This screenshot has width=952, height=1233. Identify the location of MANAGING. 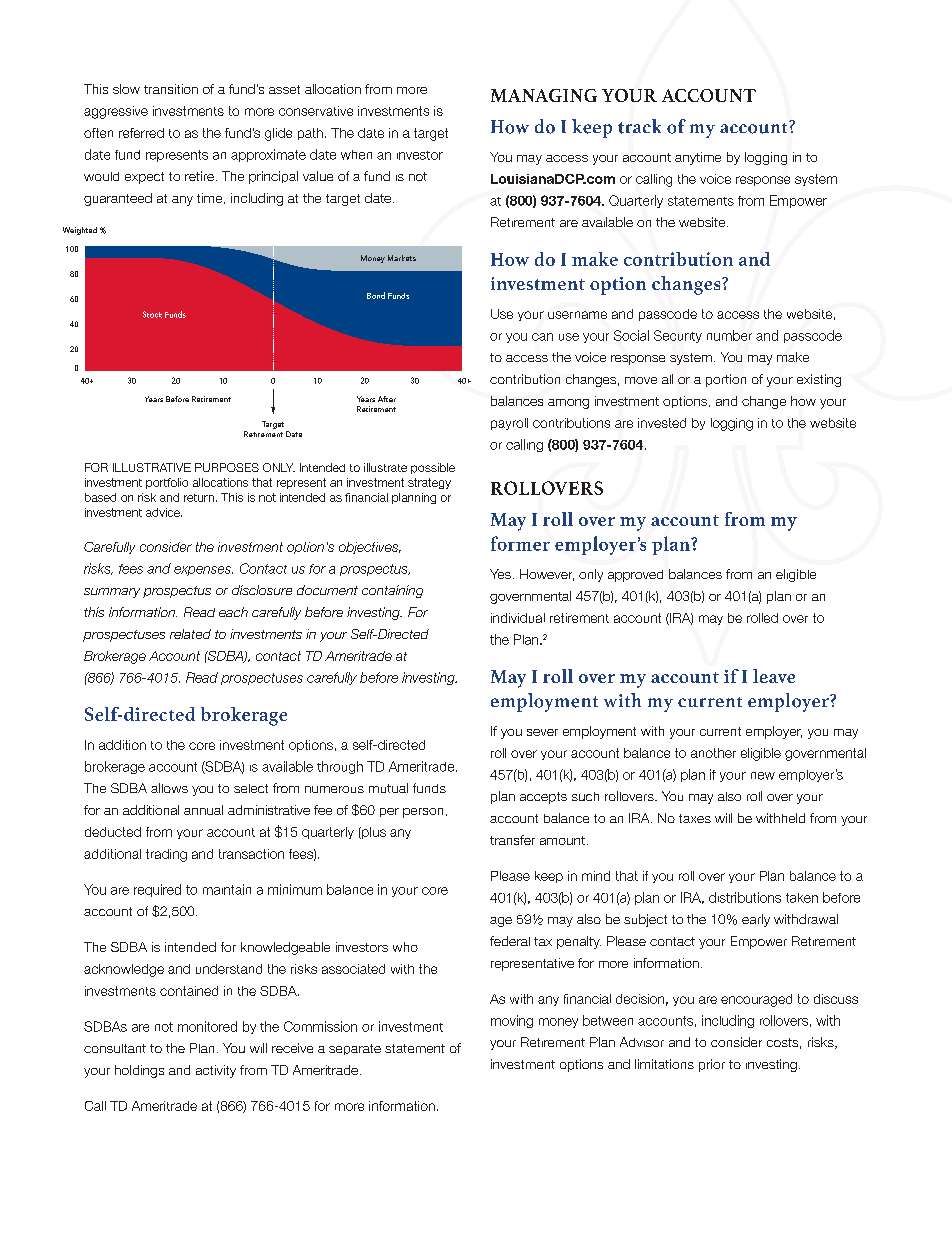
(544, 95).
